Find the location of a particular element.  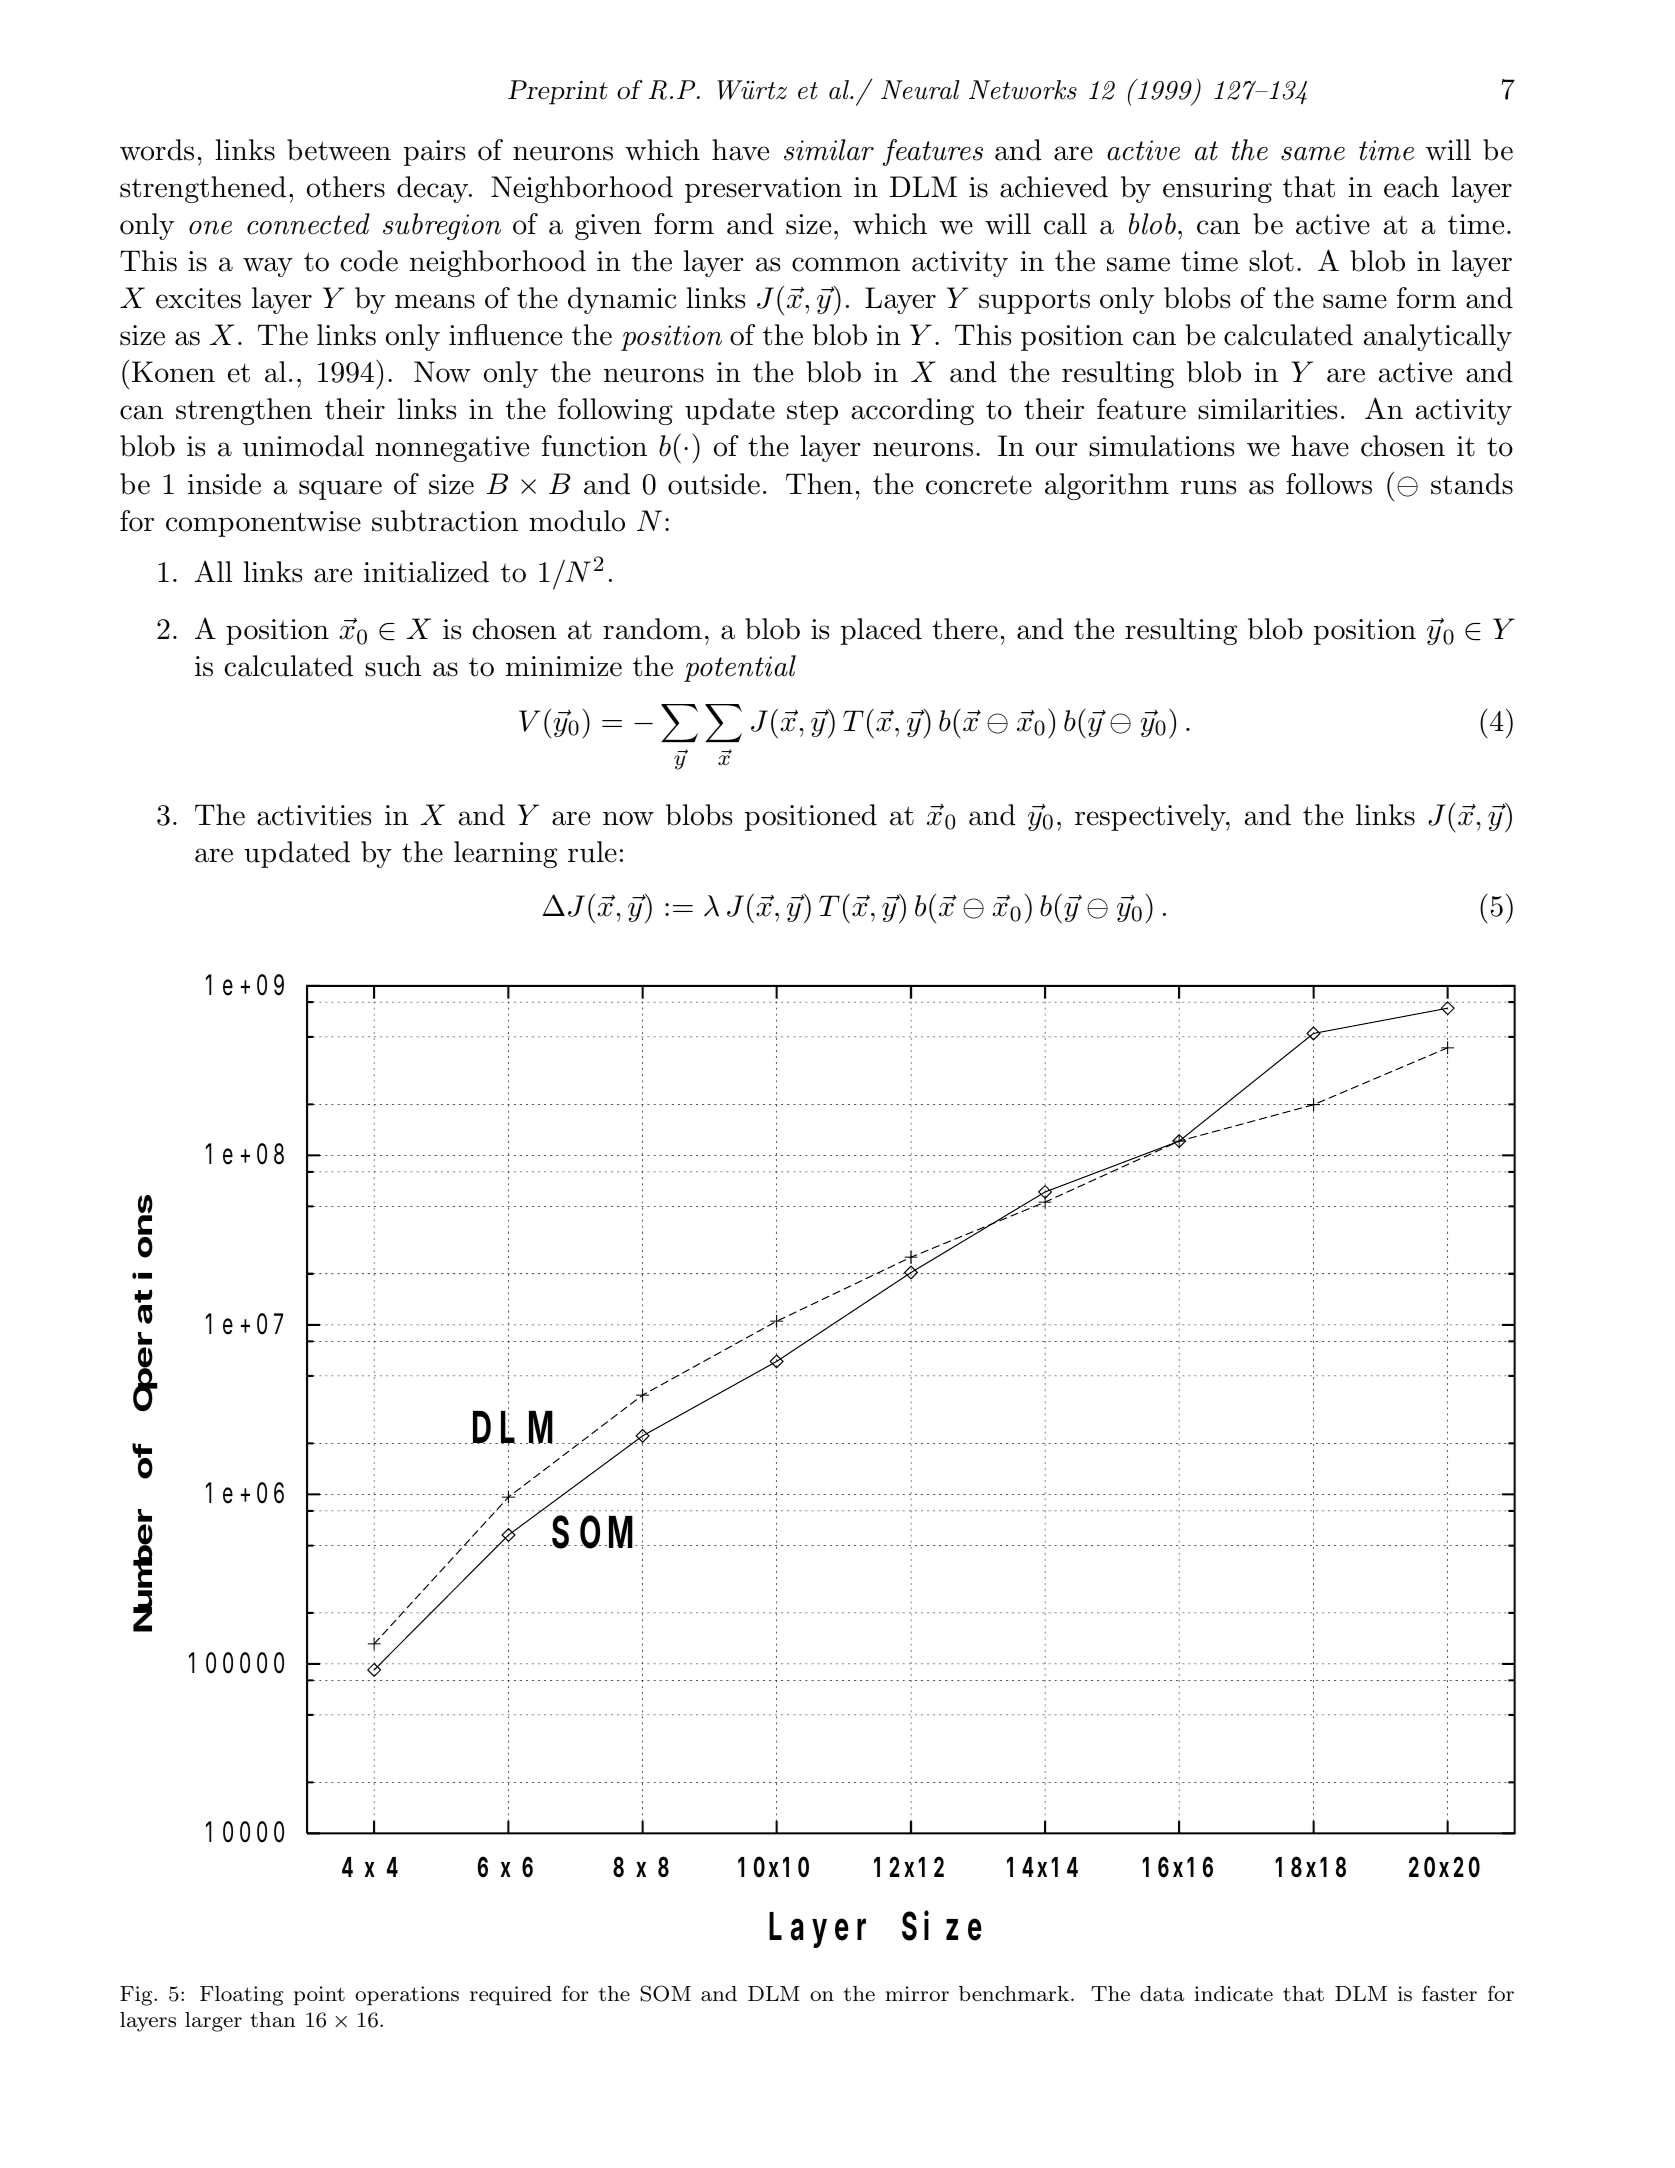

ensuring is located at coordinates (1217, 190).
